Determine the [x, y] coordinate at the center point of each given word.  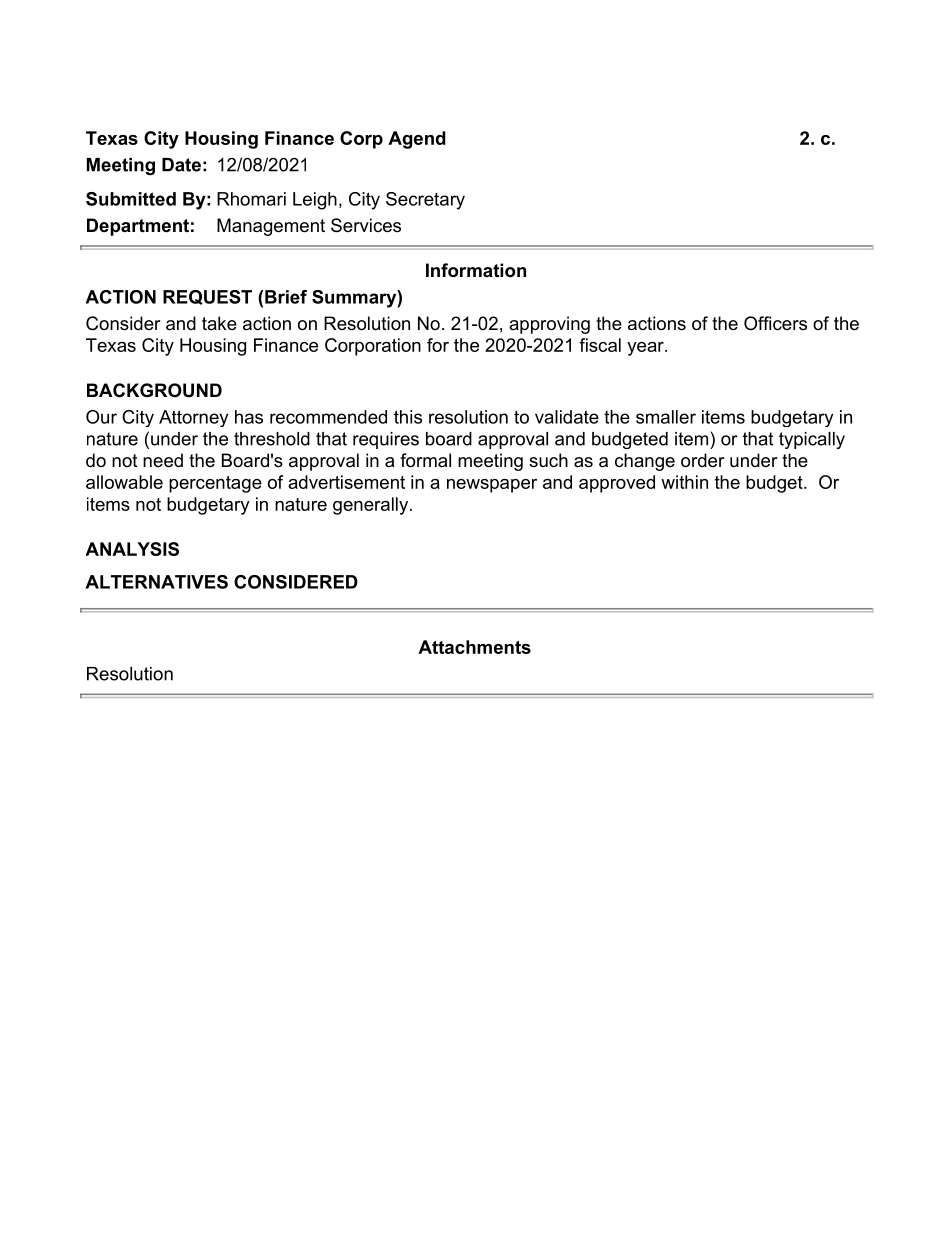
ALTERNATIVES [156, 582]
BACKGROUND [154, 390]
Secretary [425, 201]
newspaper [492, 486]
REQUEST [207, 297]
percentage [215, 484]
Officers [775, 323]
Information [476, 270]
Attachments [474, 647]
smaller [666, 417]
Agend [417, 140]
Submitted [131, 199]
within [684, 482]
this [408, 417]
